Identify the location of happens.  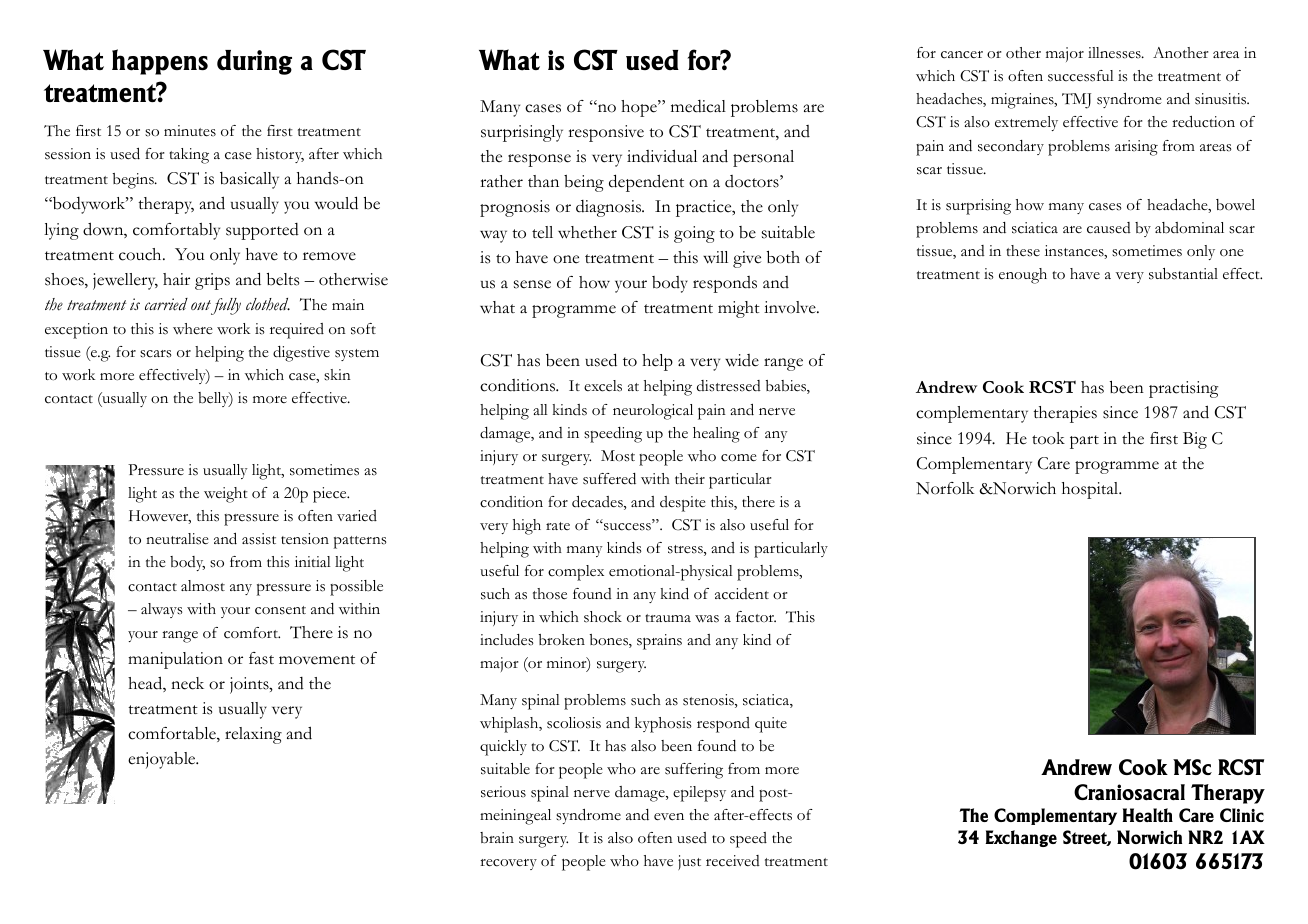
(160, 62).
